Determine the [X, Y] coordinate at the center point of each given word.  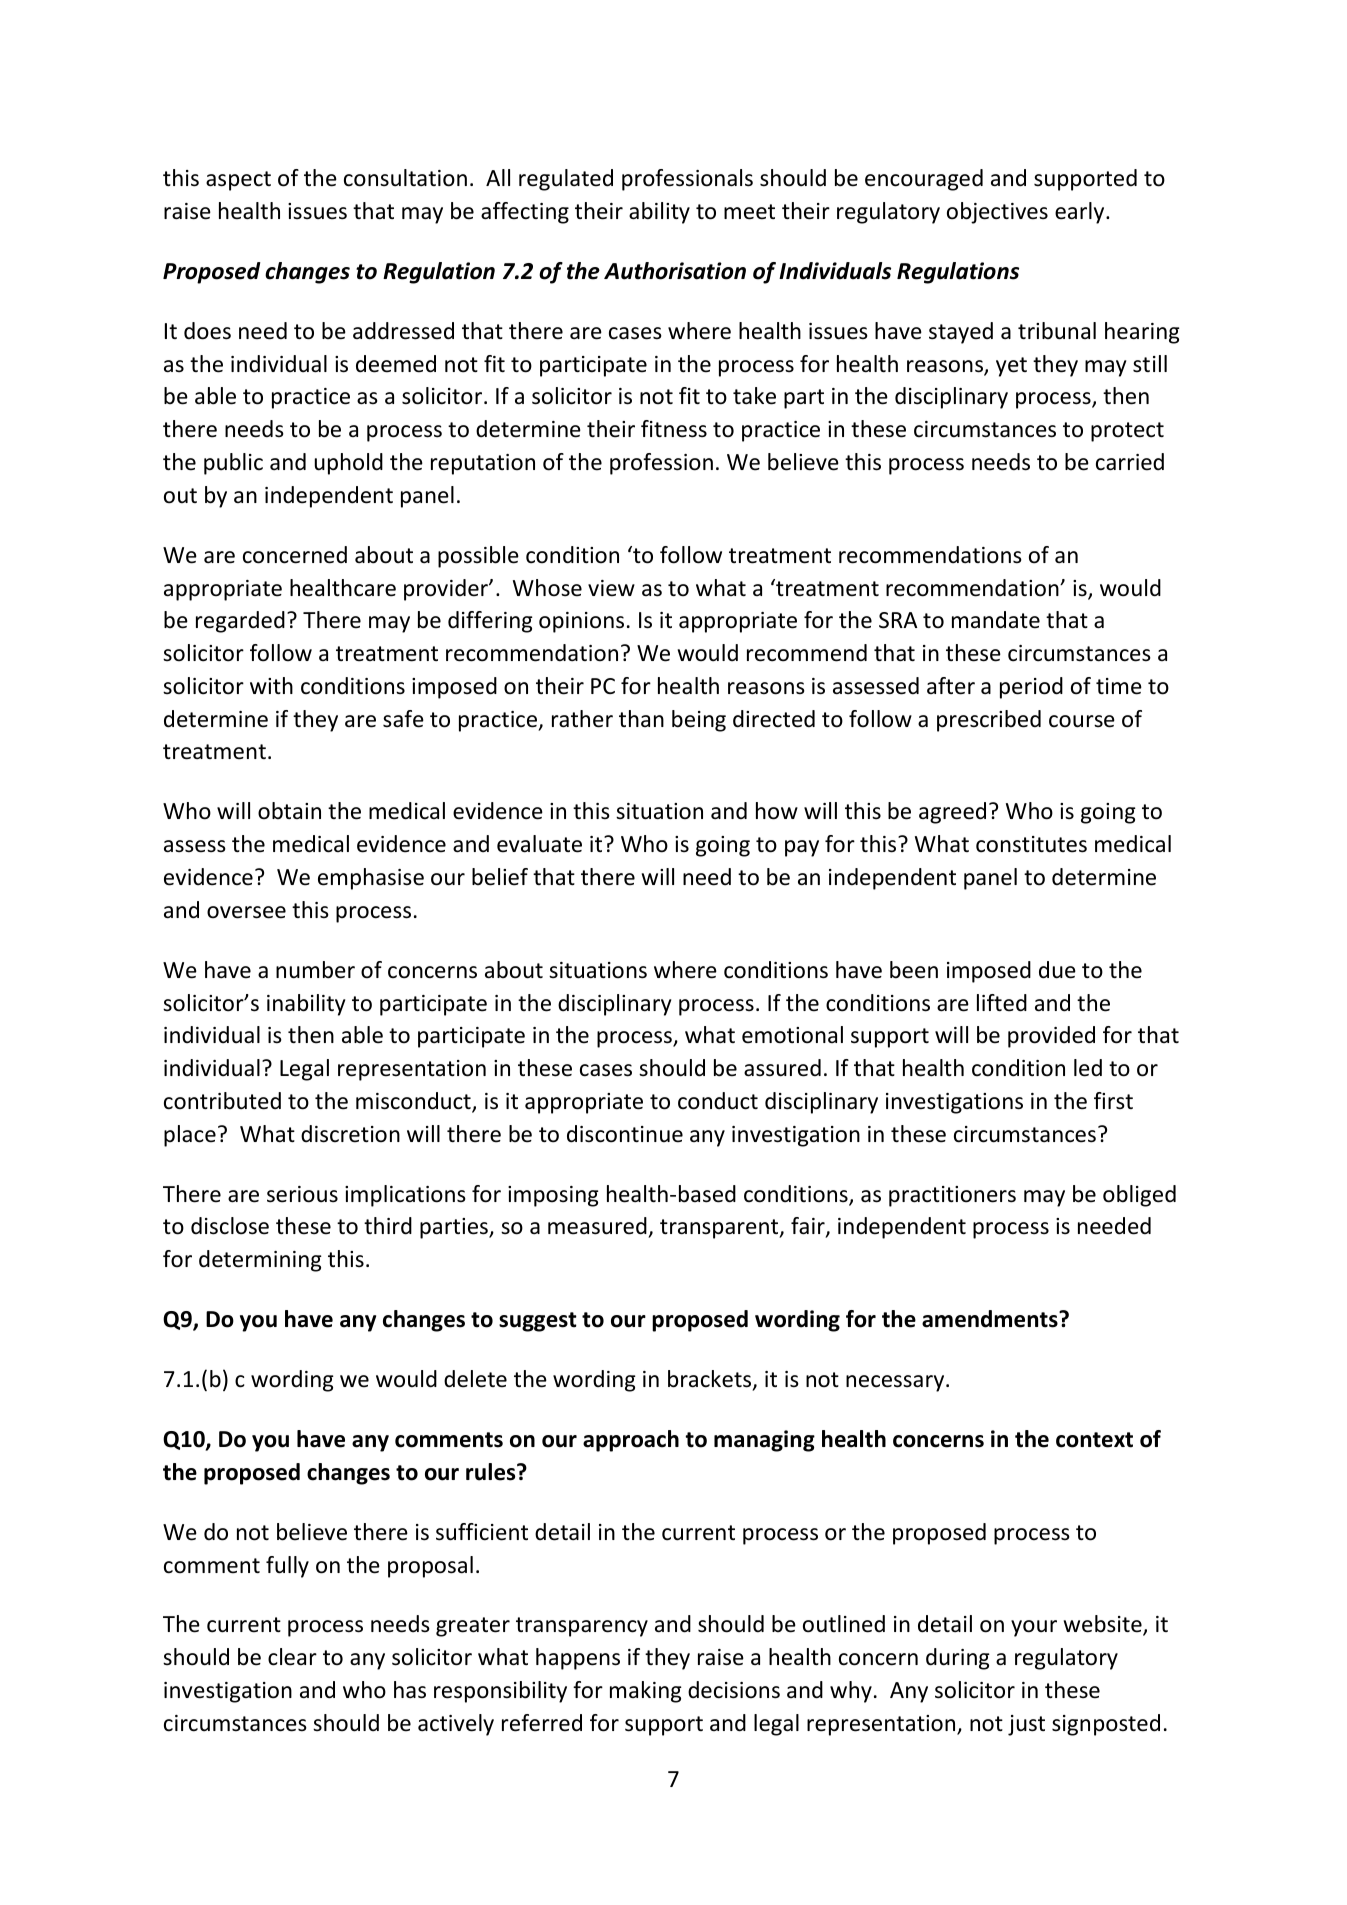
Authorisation [675, 271]
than [641, 718]
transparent [720, 1229]
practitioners [952, 1196]
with [271, 685]
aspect [238, 181]
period [1031, 688]
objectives [997, 213]
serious [302, 1194]
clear [292, 1657]
